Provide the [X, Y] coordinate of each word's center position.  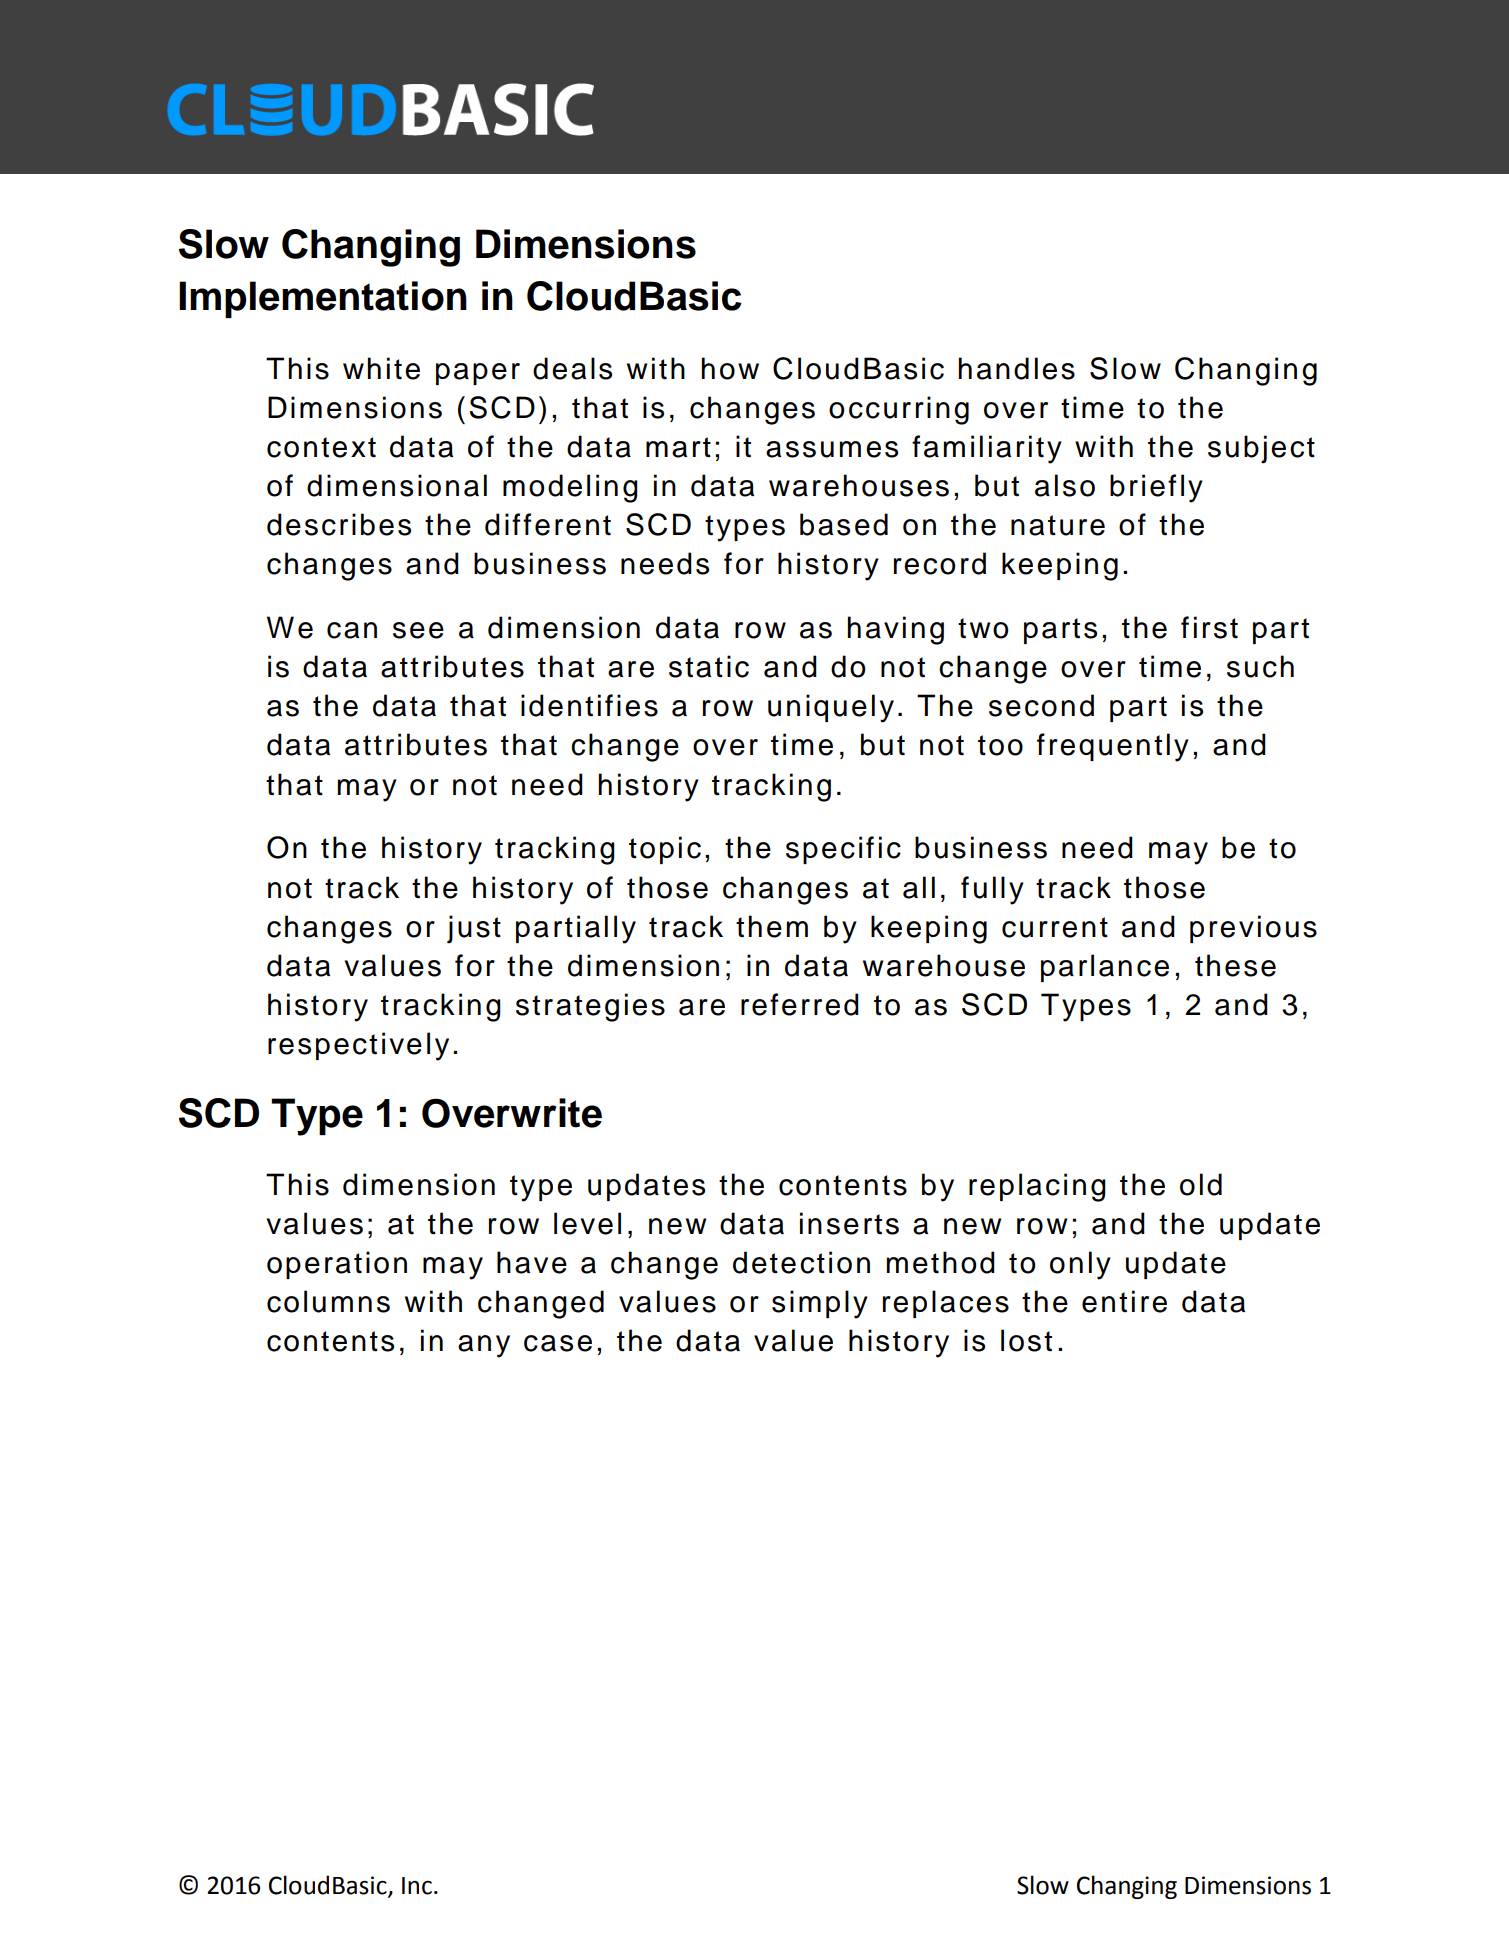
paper [478, 374]
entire [1124, 1301]
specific [843, 850]
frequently [1113, 747]
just [474, 929]
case [558, 1343]
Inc [417, 1886]
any [484, 1346]
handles [1016, 368]
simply [820, 1304]
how [730, 368]
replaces [946, 1304]
